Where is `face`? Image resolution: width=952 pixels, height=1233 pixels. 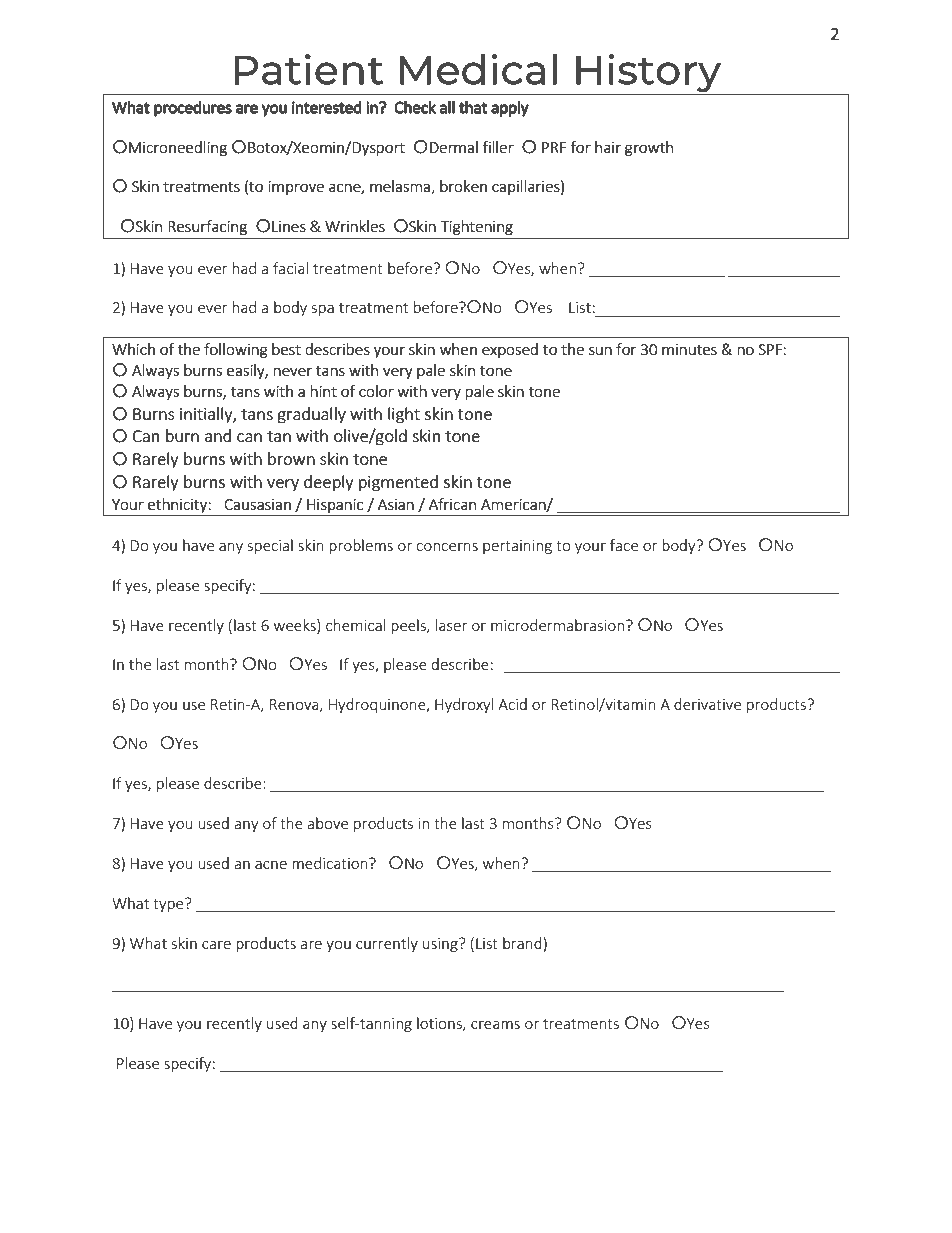
face is located at coordinates (624, 545).
